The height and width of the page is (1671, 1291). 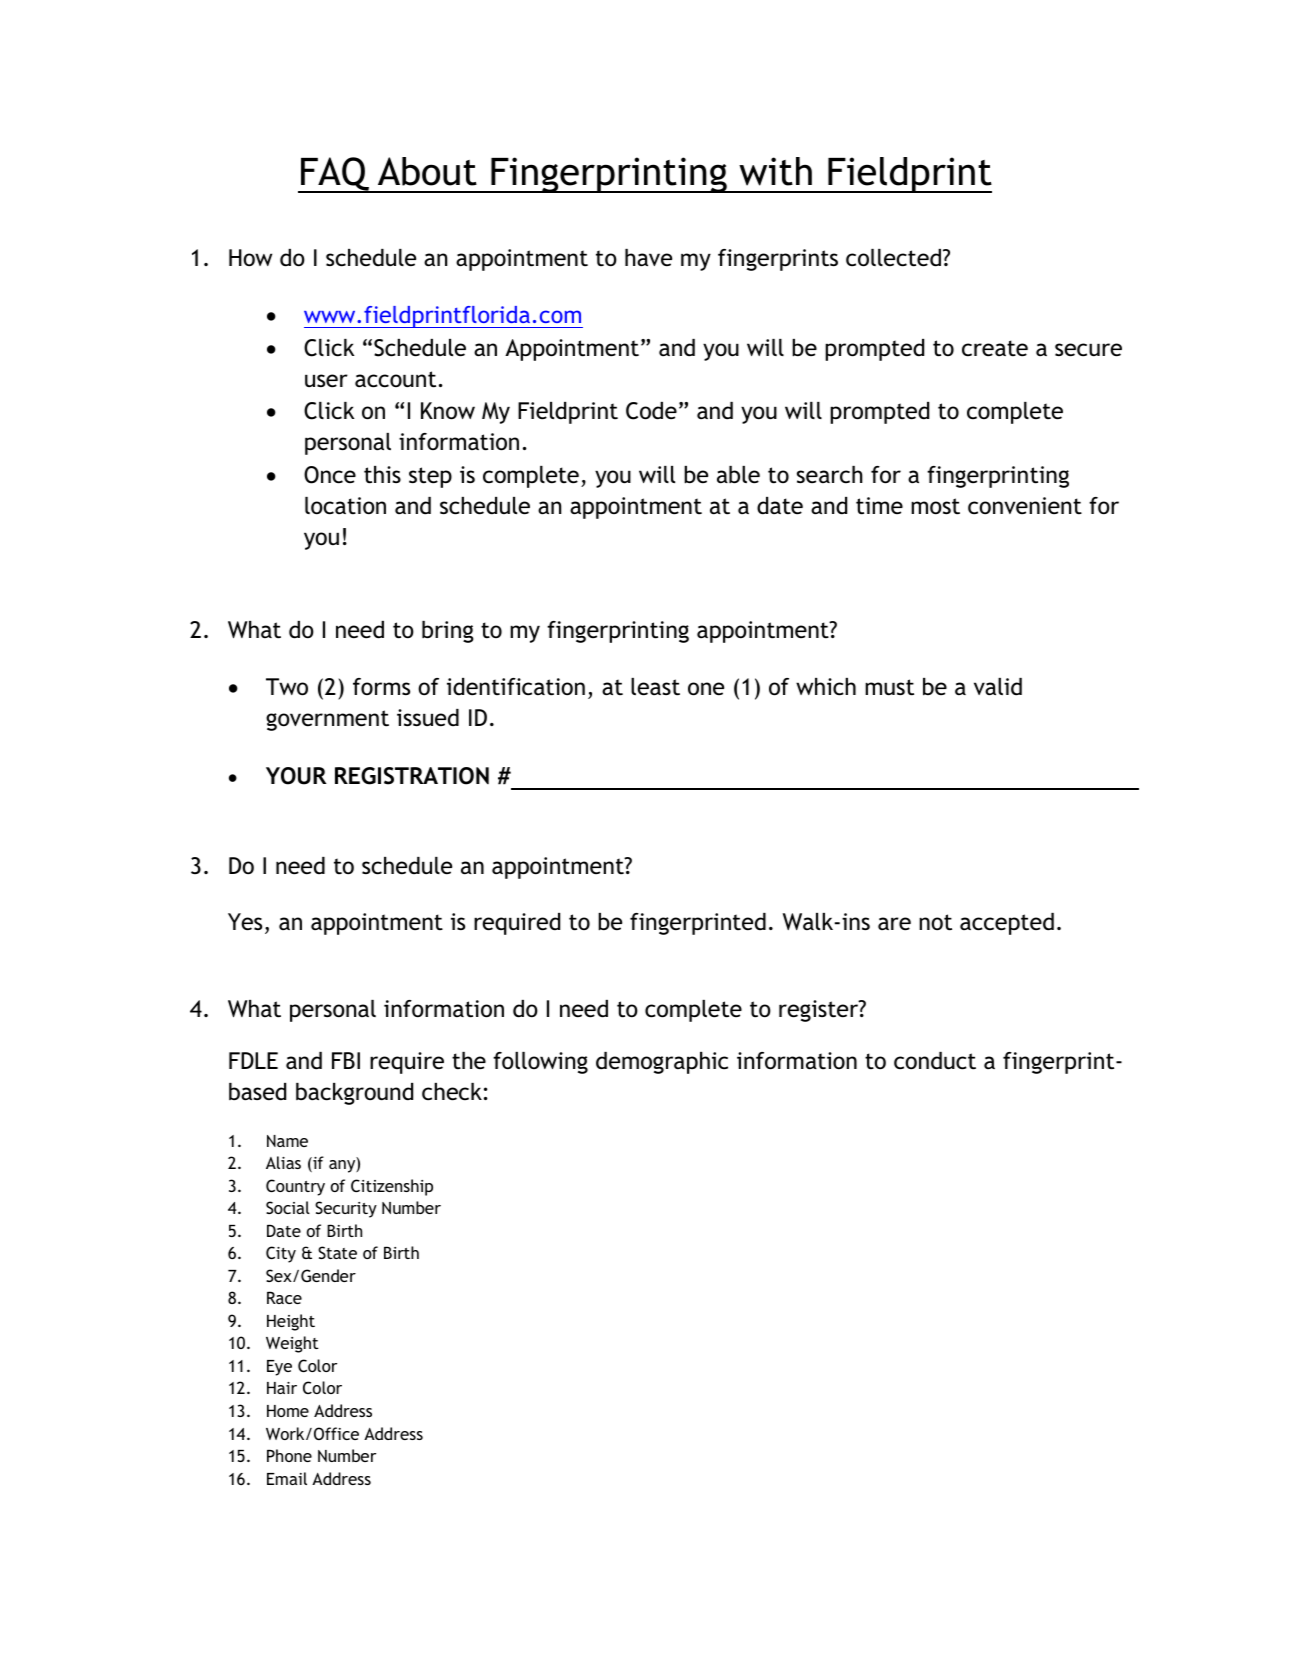 What do you see at coordinates (935, 1061) in the page?
I see `conduct` at bounding box center [935, 1061].
